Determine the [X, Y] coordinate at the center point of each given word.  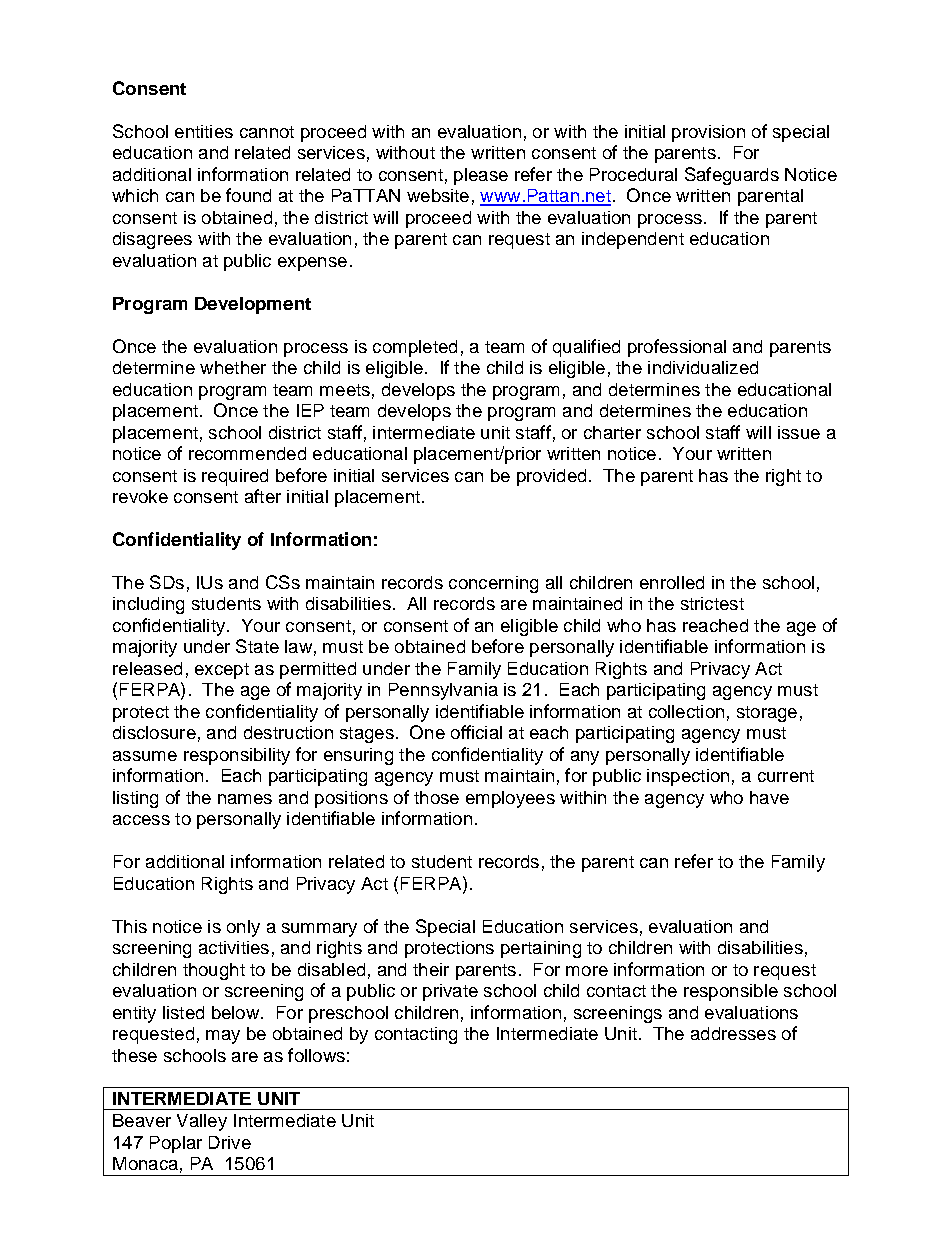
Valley [202, 1122]
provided [551, 477]
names [245, 799]
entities [204, 131]
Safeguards [732, 176]
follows [316, 1055]
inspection [688, 777]
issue [799, 432]
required [235, 477]
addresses [733, 1033]
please [481, 176]
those [436, 797]
